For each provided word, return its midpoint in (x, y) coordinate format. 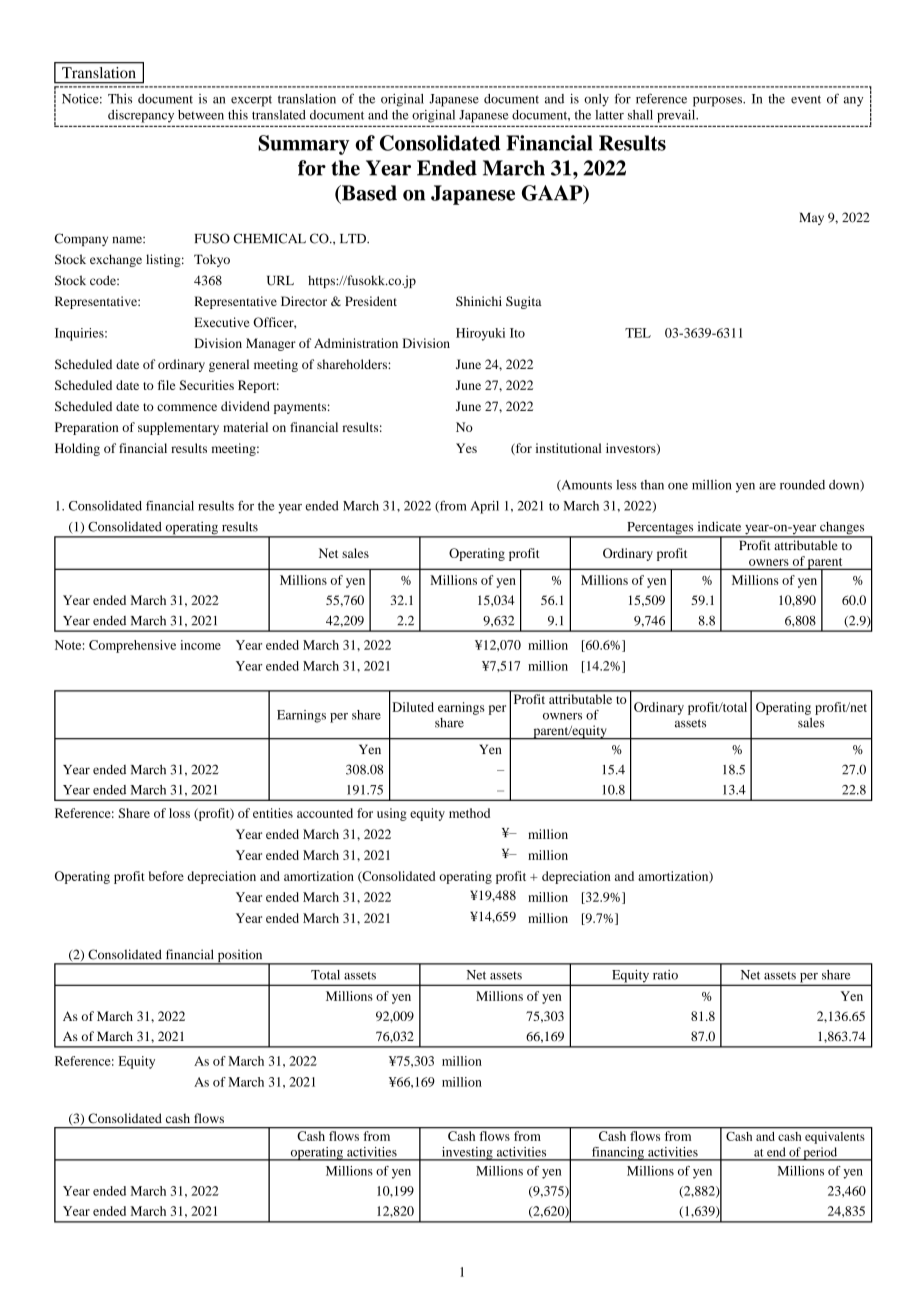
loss (179, 813)
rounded (802, 485)
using (392, 814)
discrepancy (141, 116)
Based (368, 193)
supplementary (178, 428)
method (469, 813)
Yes (466, 448)
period (821, 1154)
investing (467, 1154)
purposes (718, 102)
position (240, 957)
